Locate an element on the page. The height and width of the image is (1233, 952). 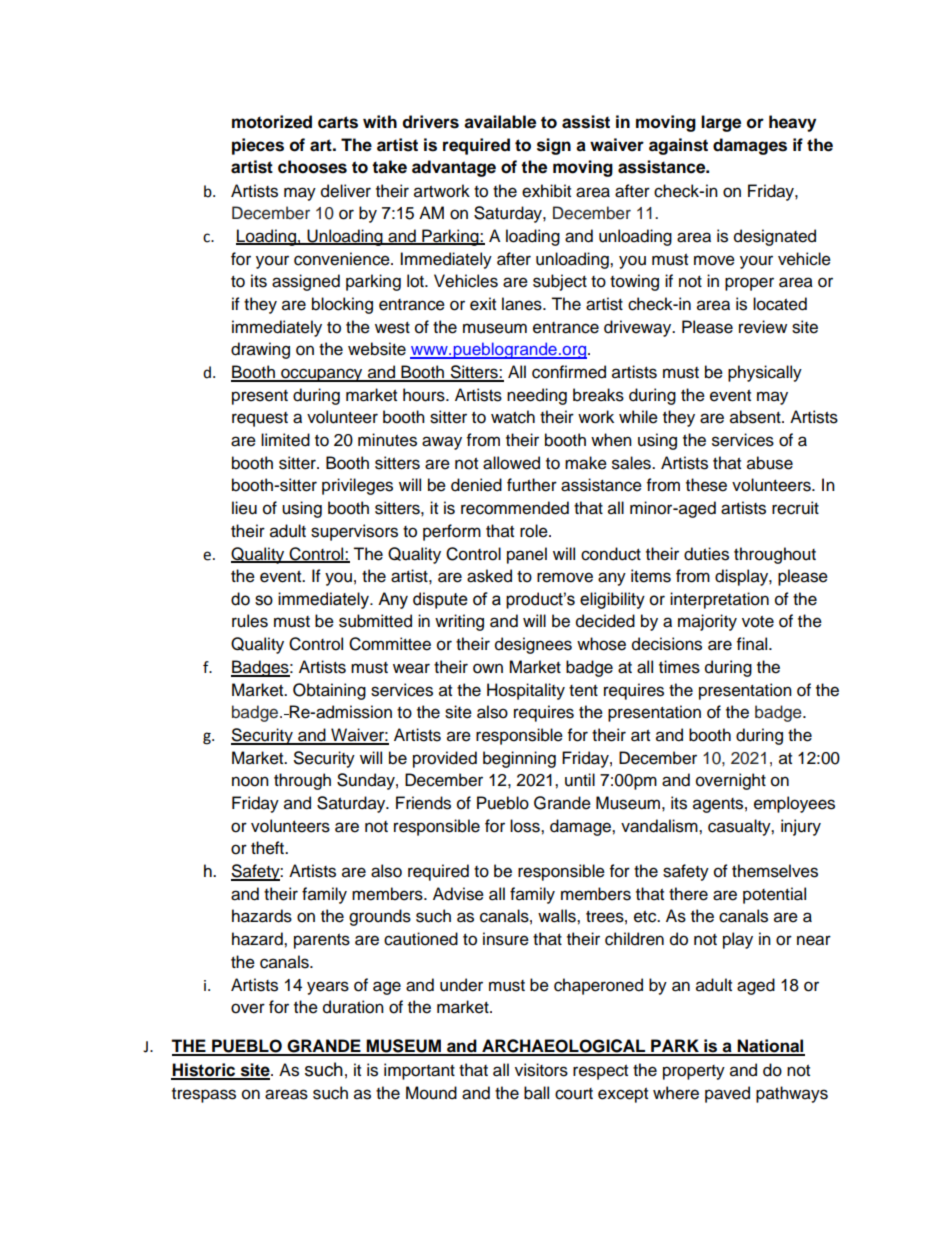
available is located at coordinates (500, 122).
